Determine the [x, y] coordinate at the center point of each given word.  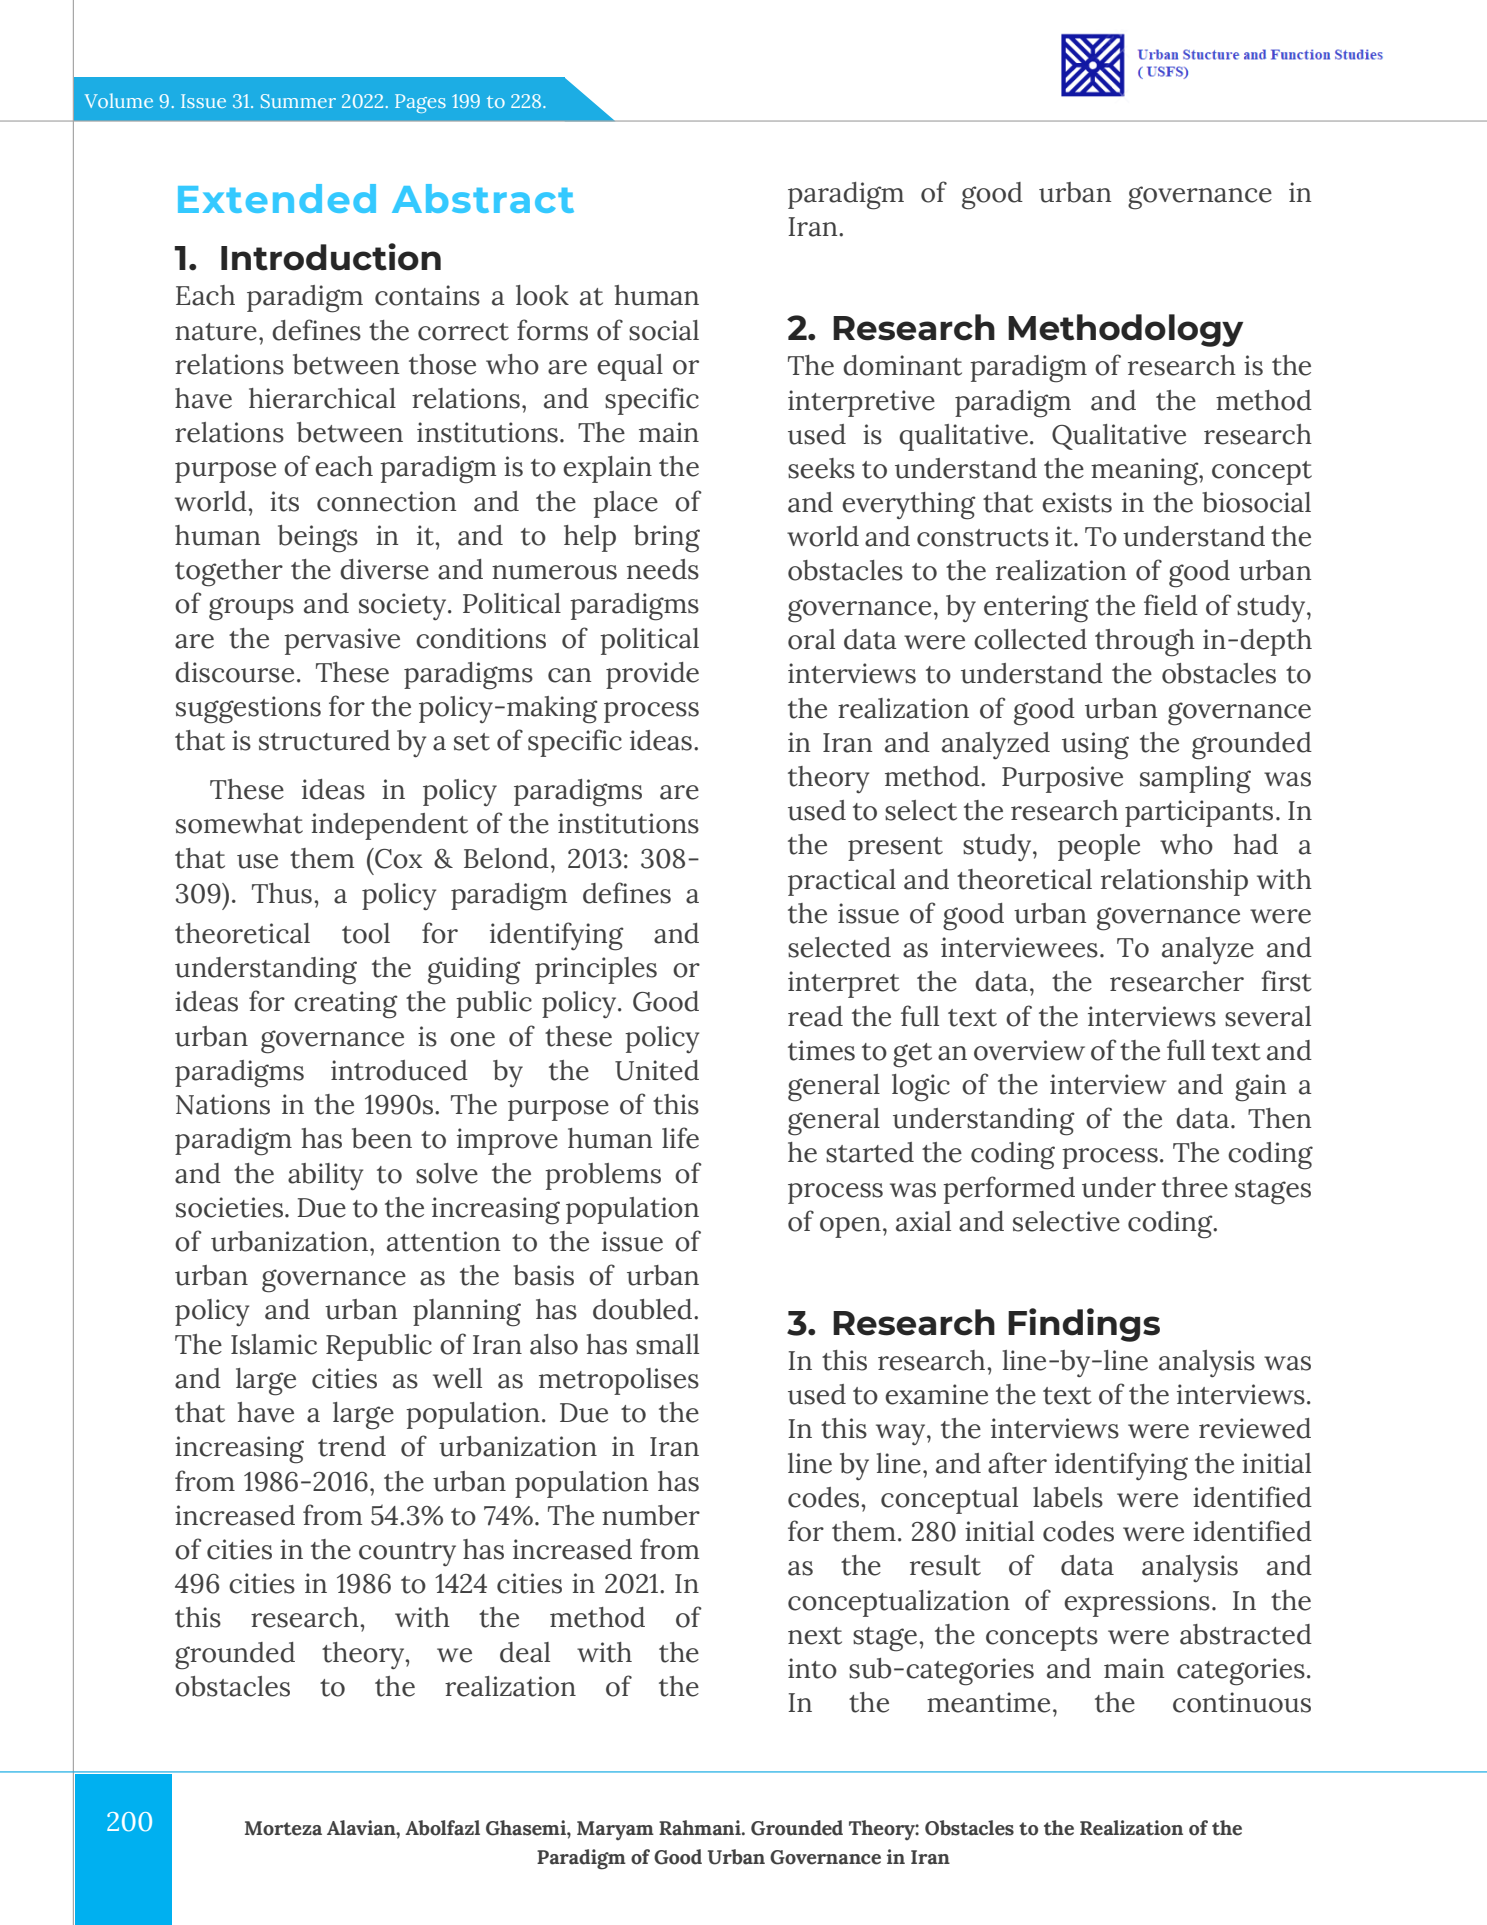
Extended [277, 198]
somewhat [239, 823]
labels [1068, 1497]
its [284, 501]
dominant [902, 365]
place [625, 504]
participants [1199, 813]
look [542, 295]
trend [352, 1446]
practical [842, 882]
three [1195, 1187]
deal [525, 1652]
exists [1077, 502]
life [680, 1138]
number [651, 1515]
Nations [223, 1104]
